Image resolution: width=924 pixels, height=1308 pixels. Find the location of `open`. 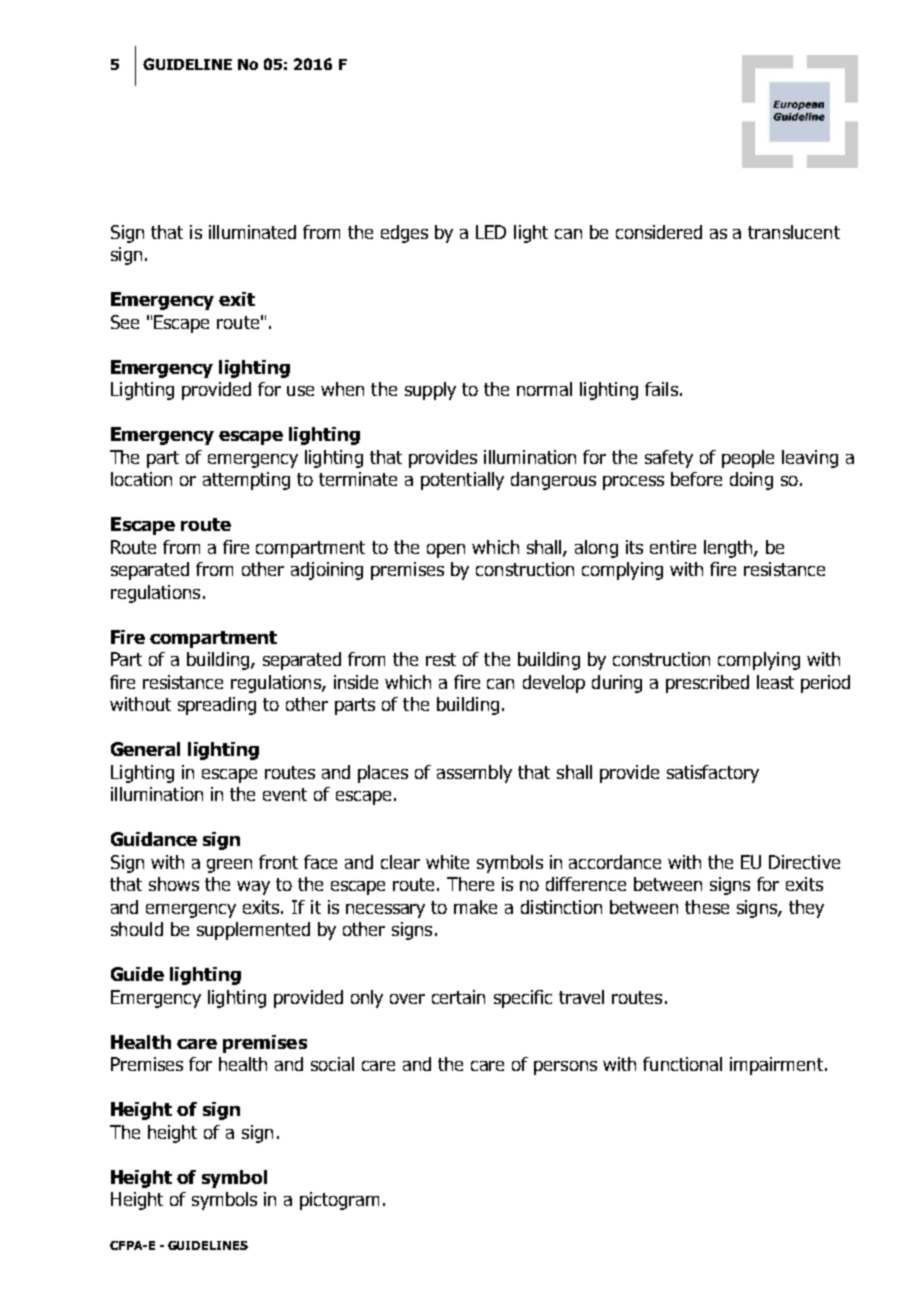

open is located at coordinates (446, 551).
